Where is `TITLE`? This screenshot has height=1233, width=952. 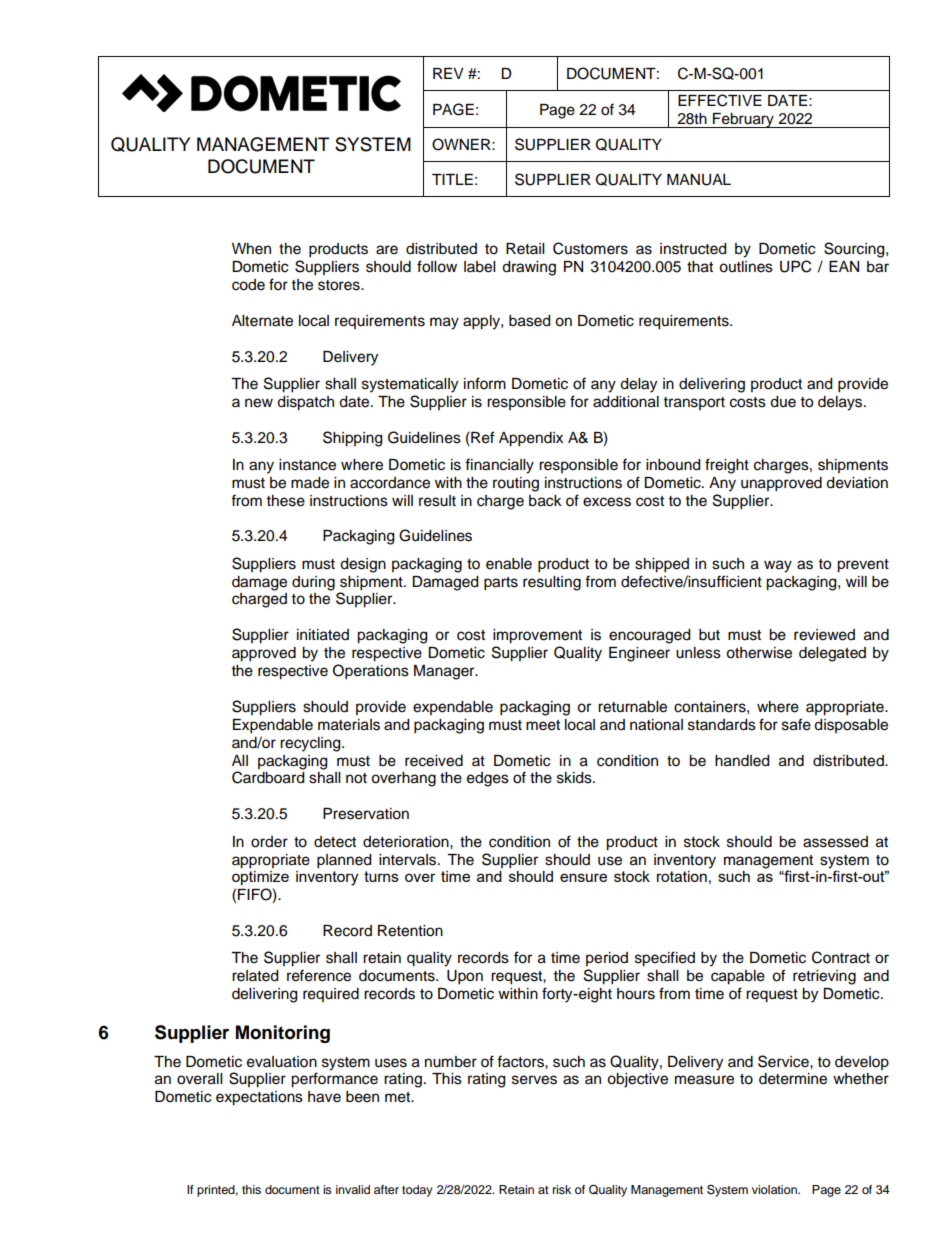
TITLE is located at coordinates (452, 179).
